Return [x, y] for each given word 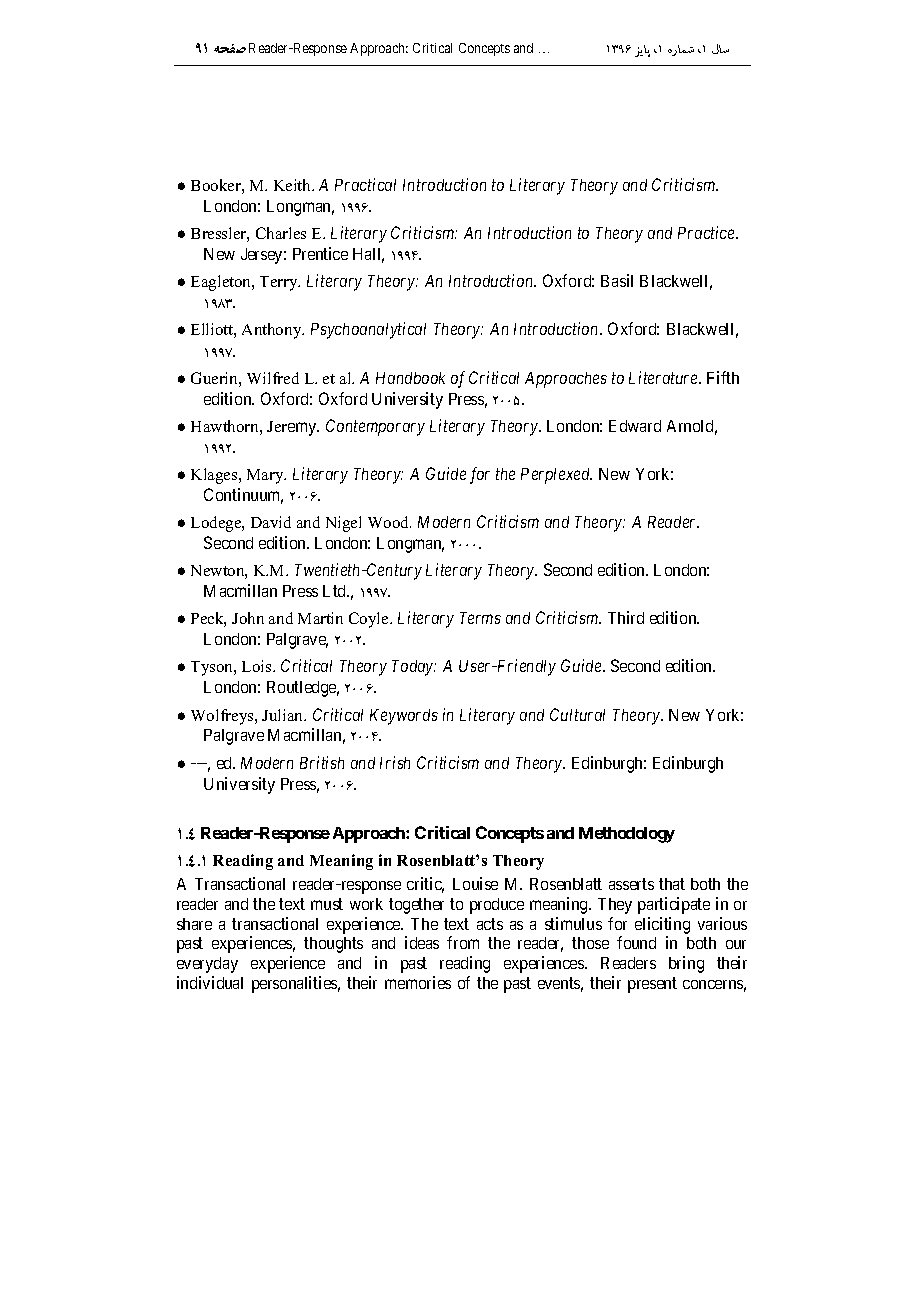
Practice [707, 232]
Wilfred [273, 378]
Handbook [410, 378]
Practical [365, 184]
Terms [480, 618]
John [248, 618]
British [322, 762]
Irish [395, 762]
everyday [207, 965]
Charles [281, 233]
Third [626, 617]
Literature [664, 377]
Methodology [627, 835]
